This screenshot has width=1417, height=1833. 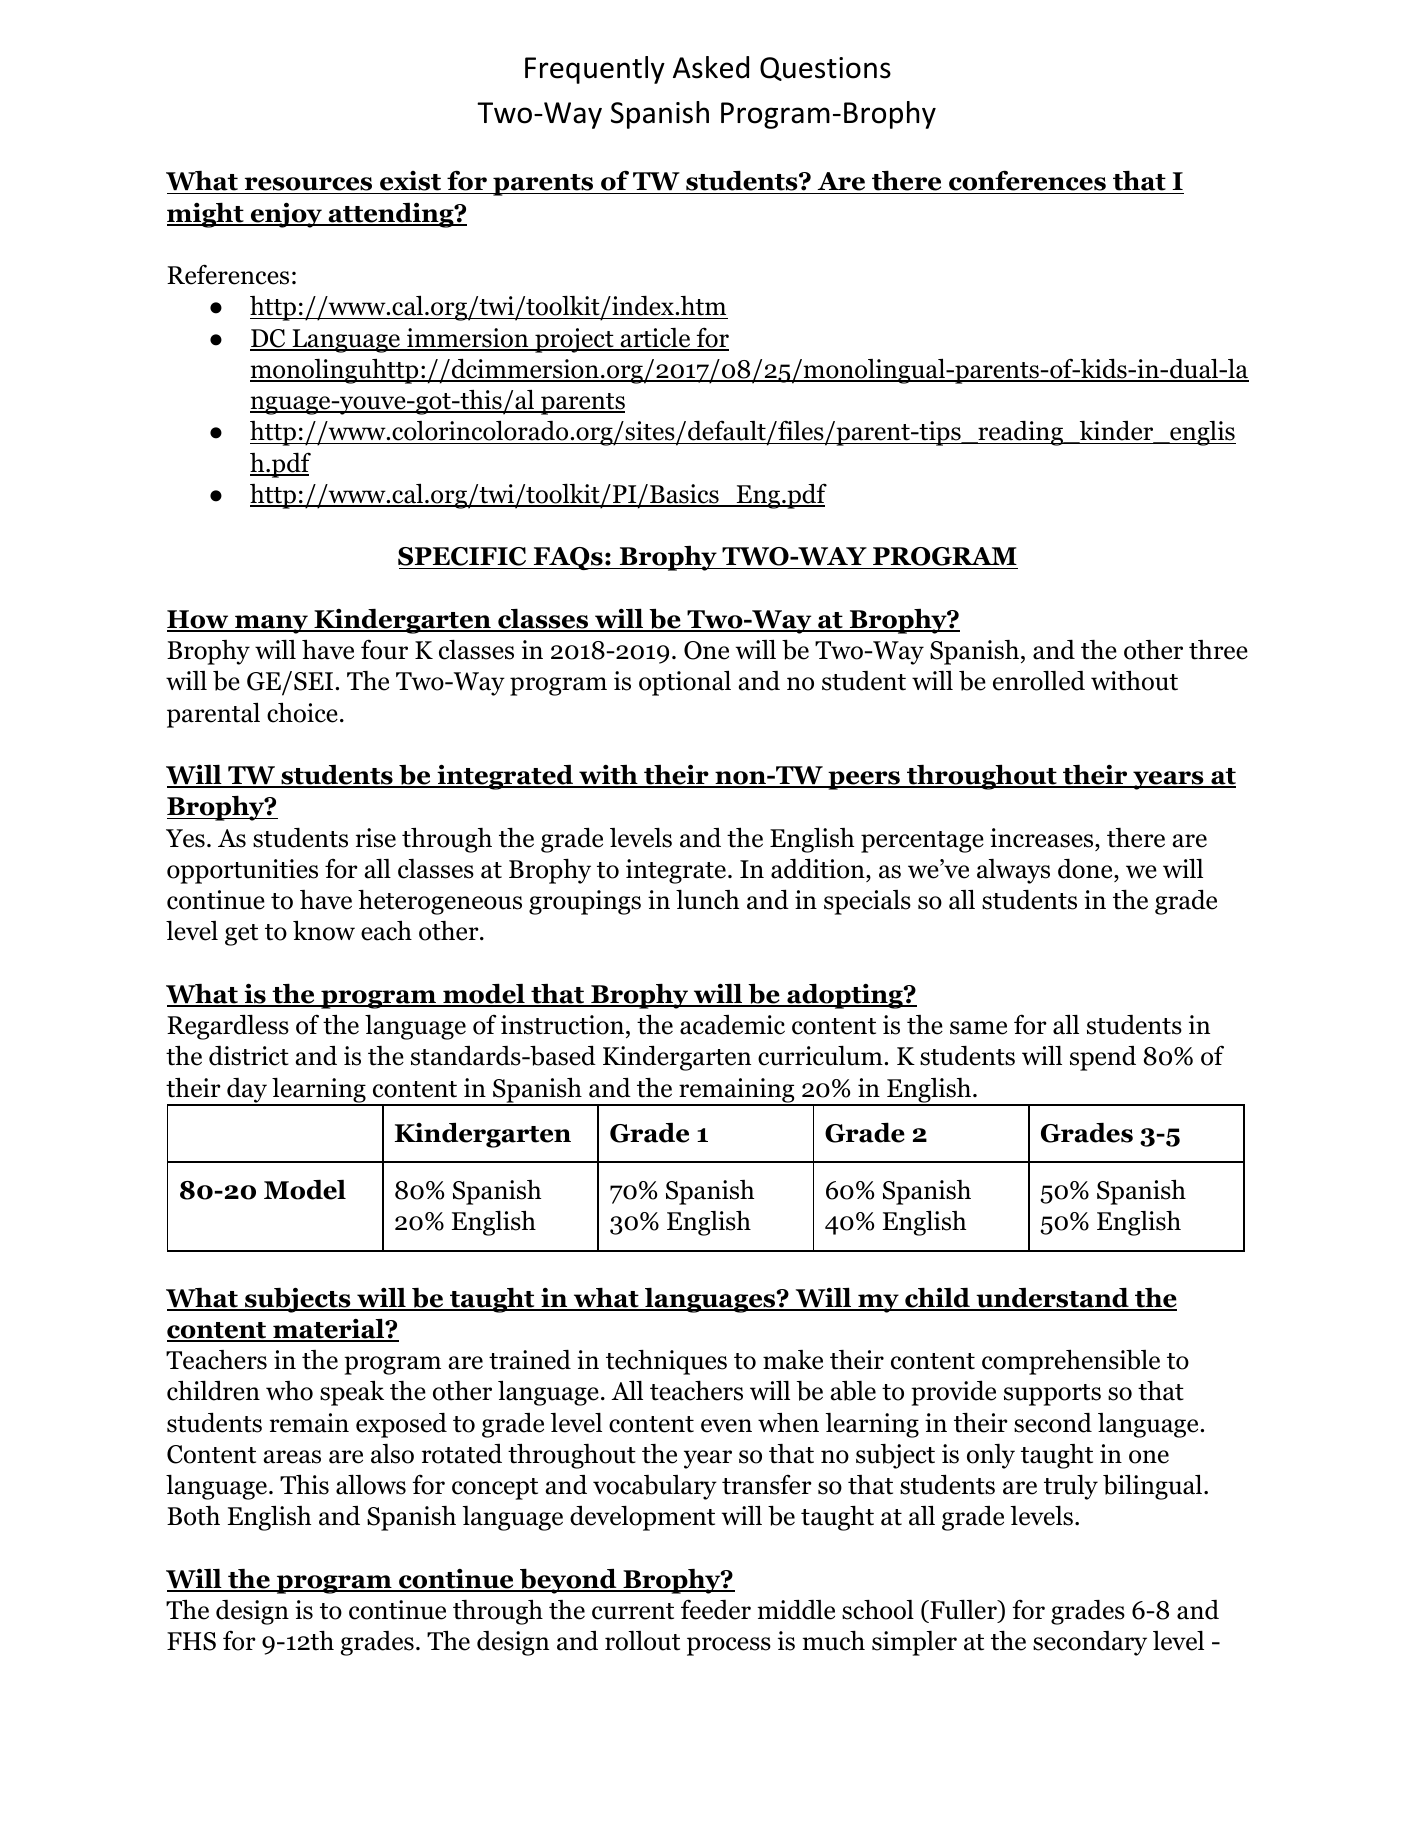 I want to click on three, so click(x=1218, y=650).
